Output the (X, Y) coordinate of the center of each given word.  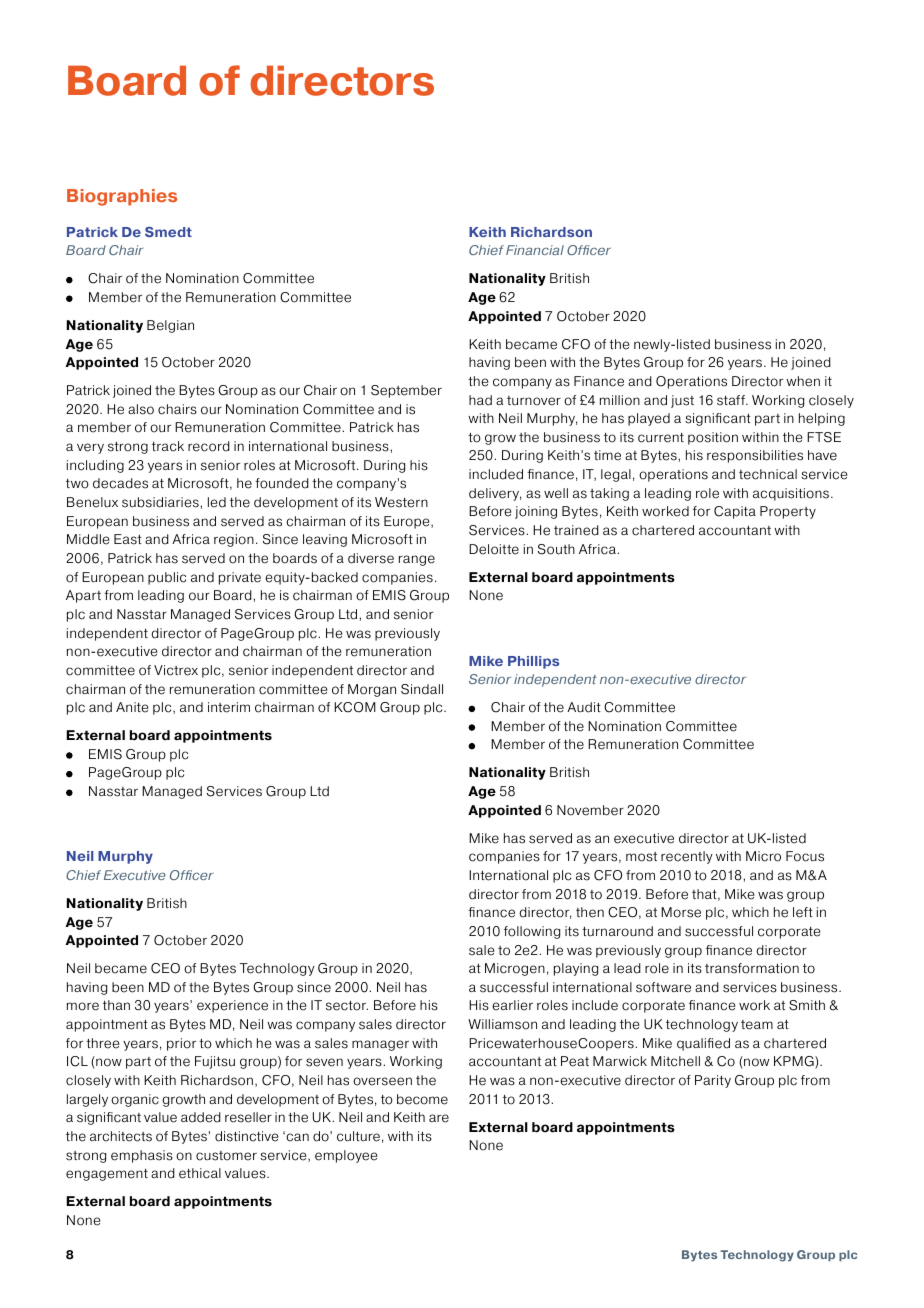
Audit (584, 707)
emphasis (142, 1156)
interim (229, 707)
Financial (535, 250)
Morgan (372, 690)
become (422, 1099)
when (803, 381)
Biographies (122, 197)
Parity (713, 1081)
